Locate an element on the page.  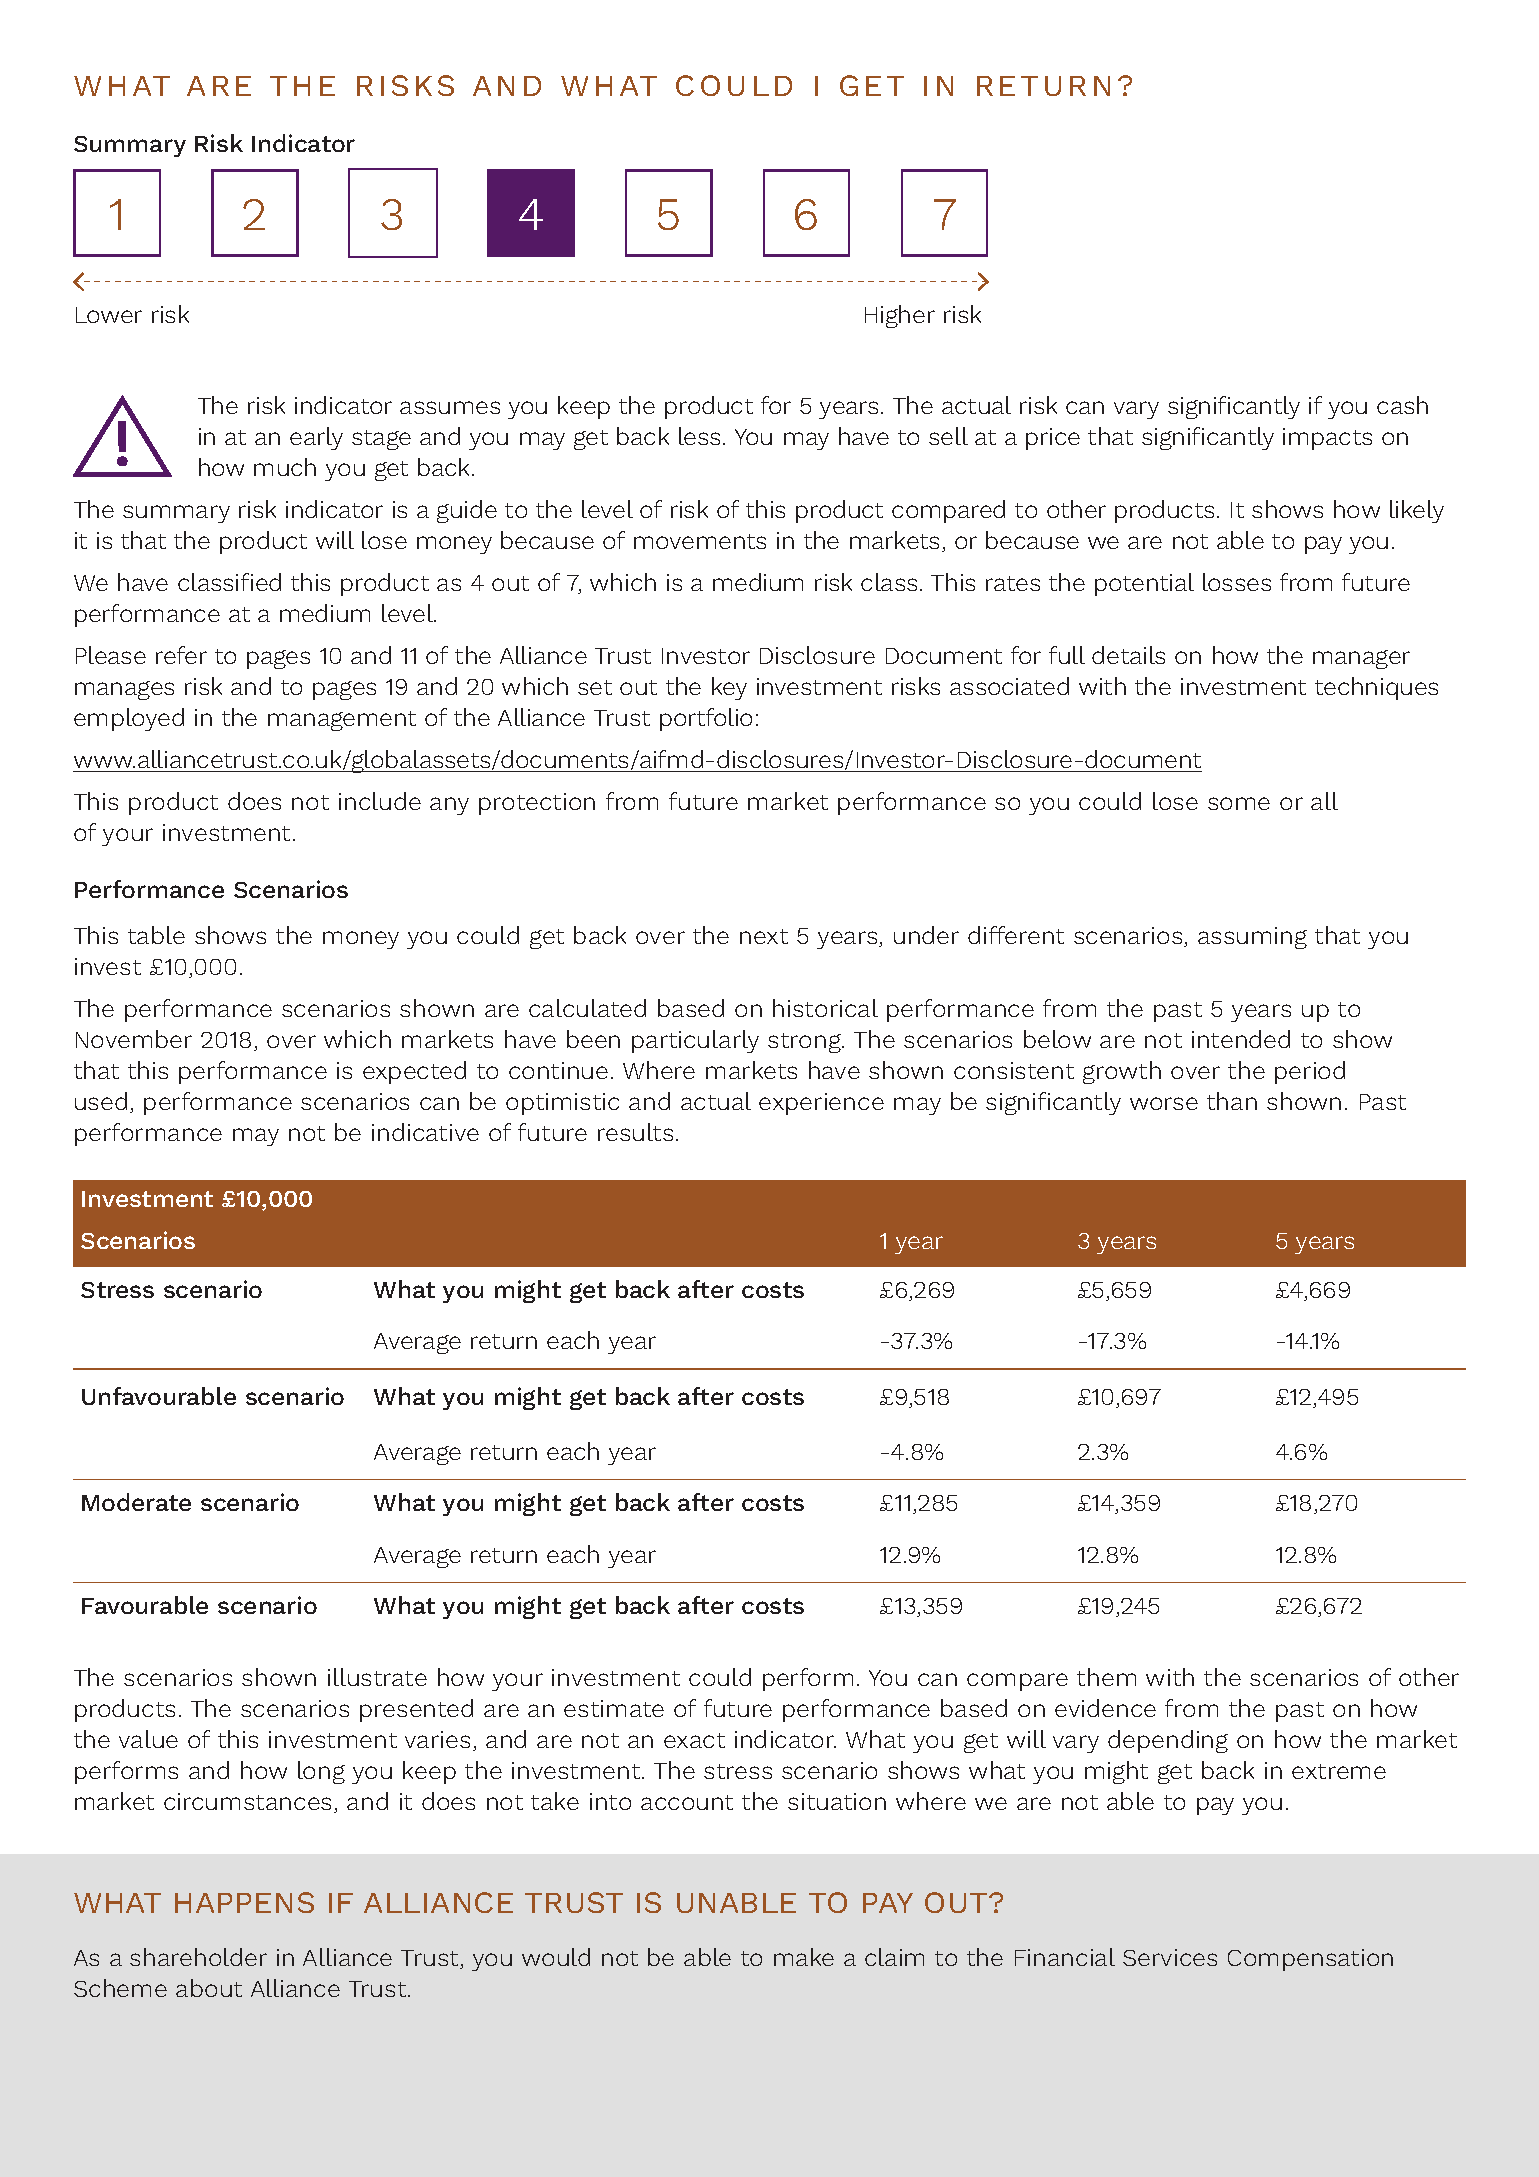
experience is located at coordinates (821, 1104).
